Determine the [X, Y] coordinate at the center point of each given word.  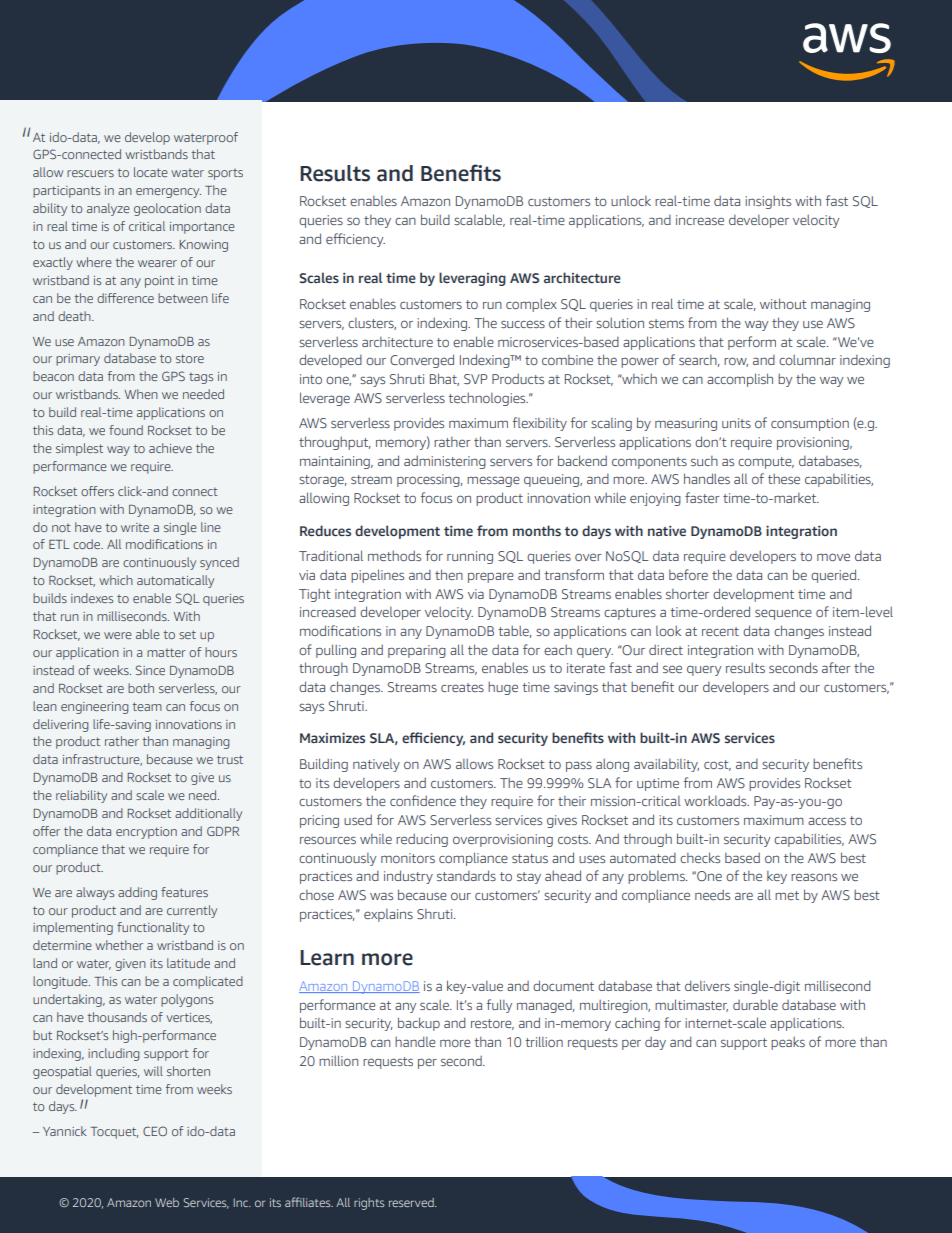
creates [462, 687]
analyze [108, 209]
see [672, 669]
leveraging [472, 279]
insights [768, 202]
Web [167, 1202]
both [141, 688]
